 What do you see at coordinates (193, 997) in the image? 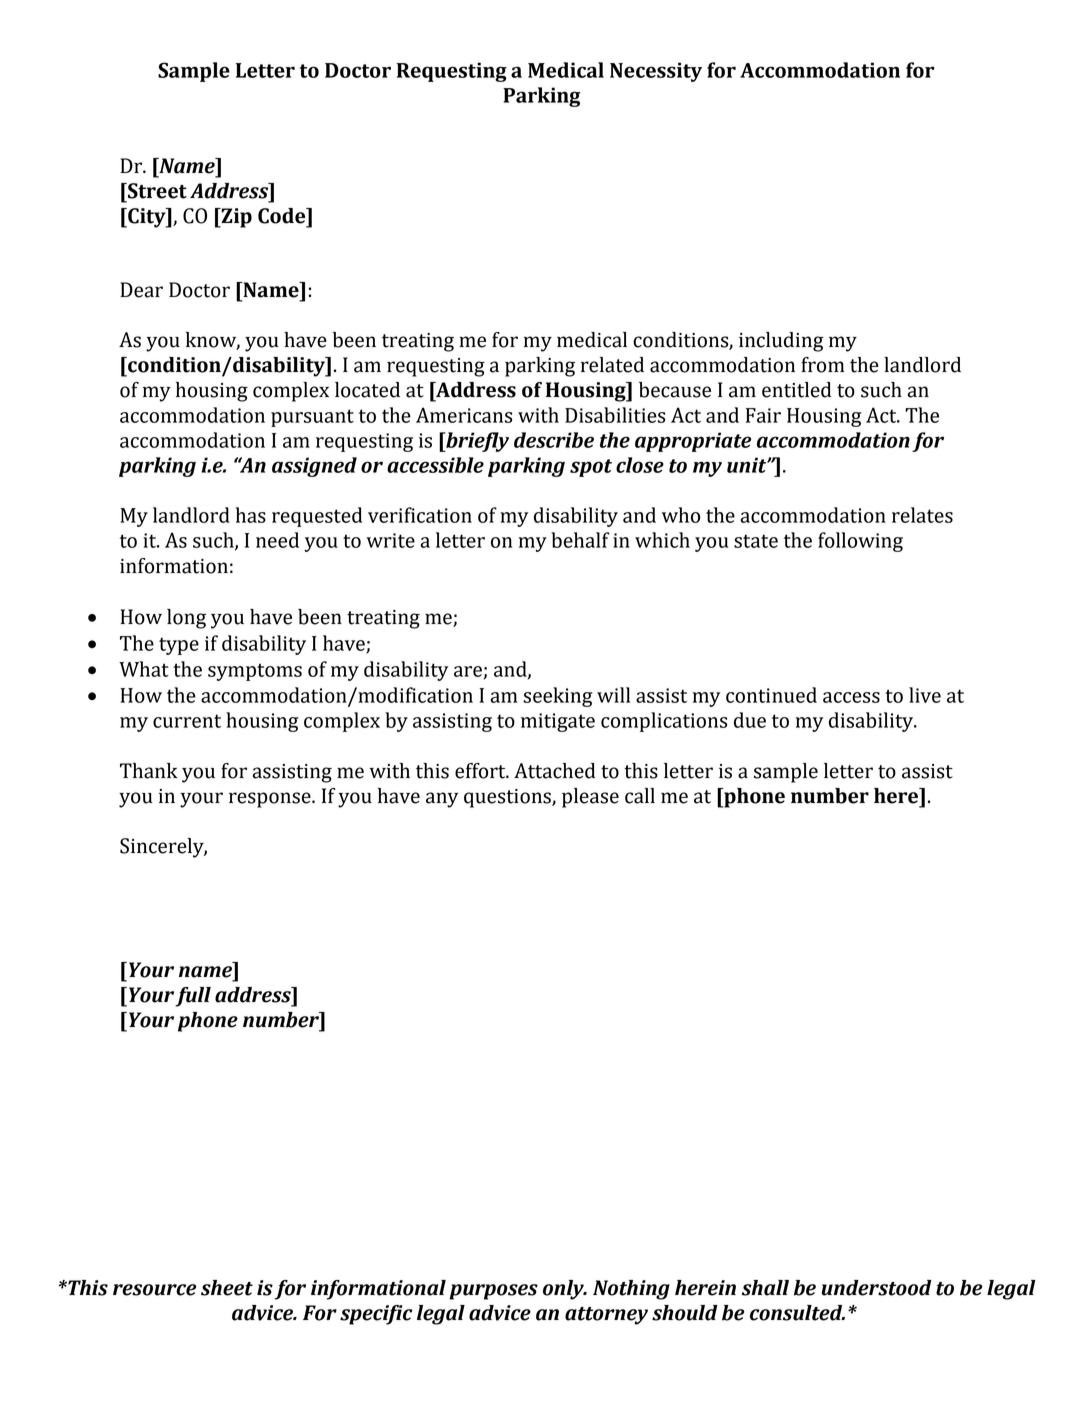
I see `full` at bounding box center [193, 997].
